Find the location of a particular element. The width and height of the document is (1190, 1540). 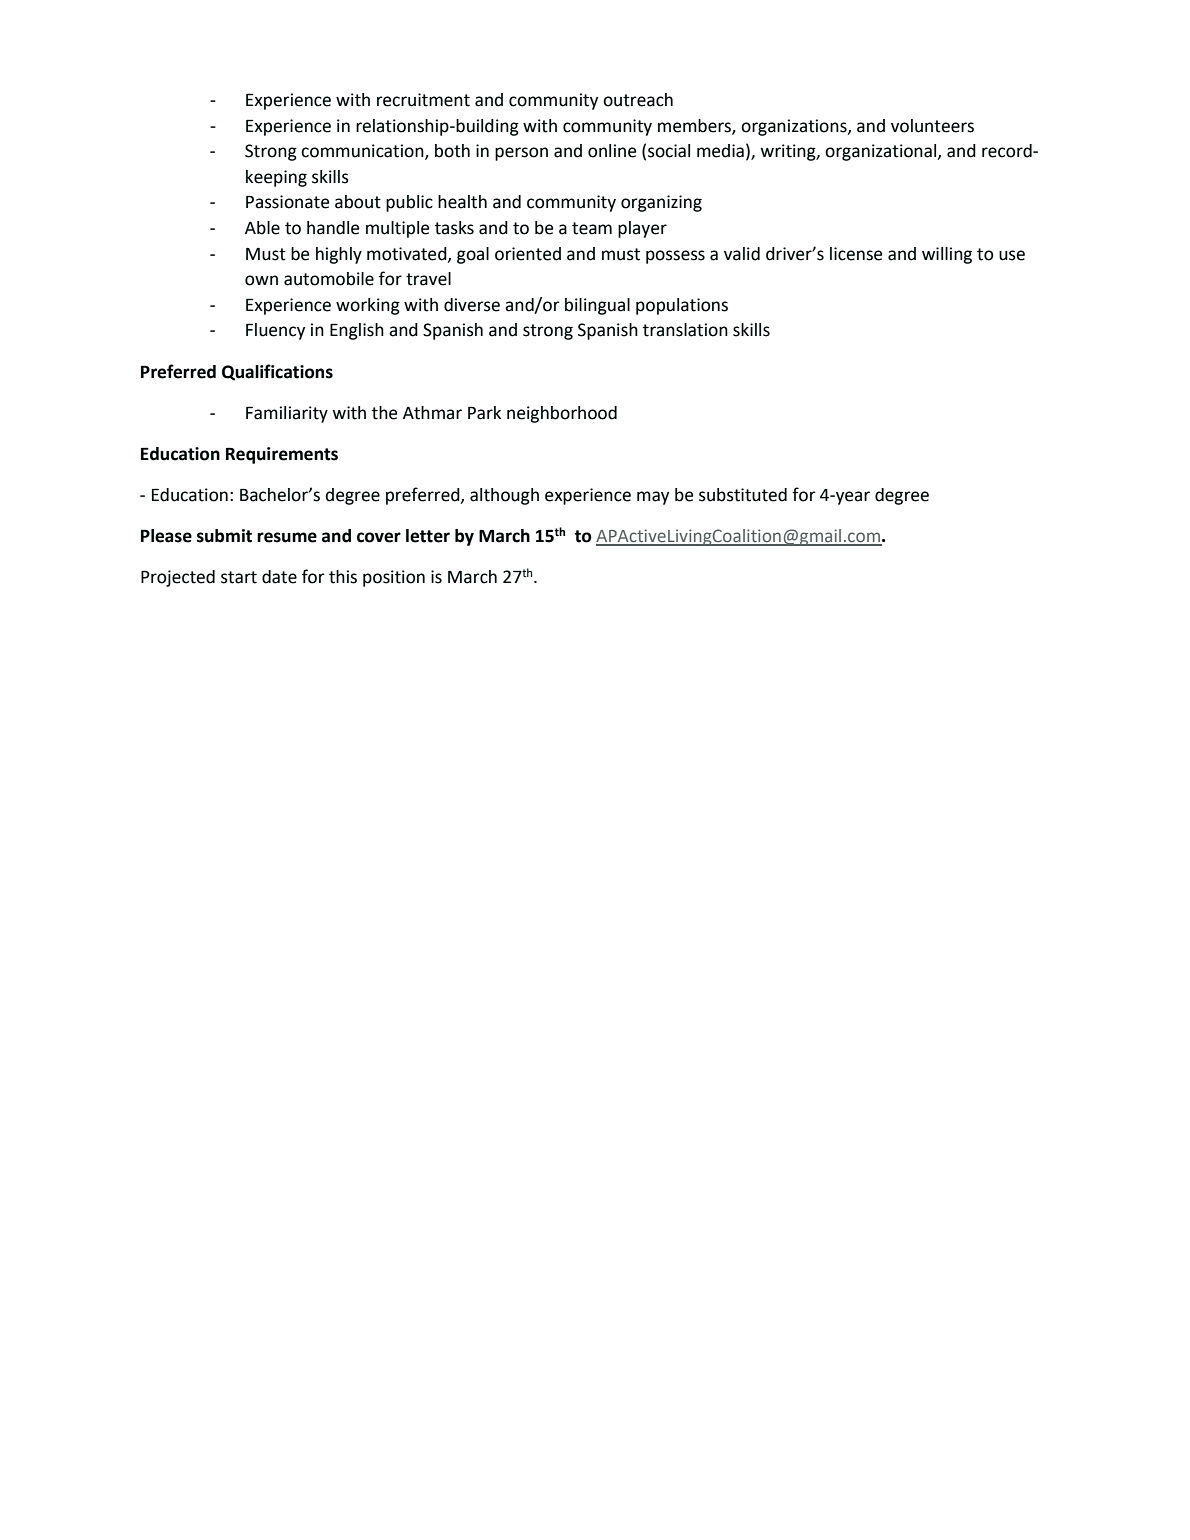

bilingual is located at coordinates (597, 306).
